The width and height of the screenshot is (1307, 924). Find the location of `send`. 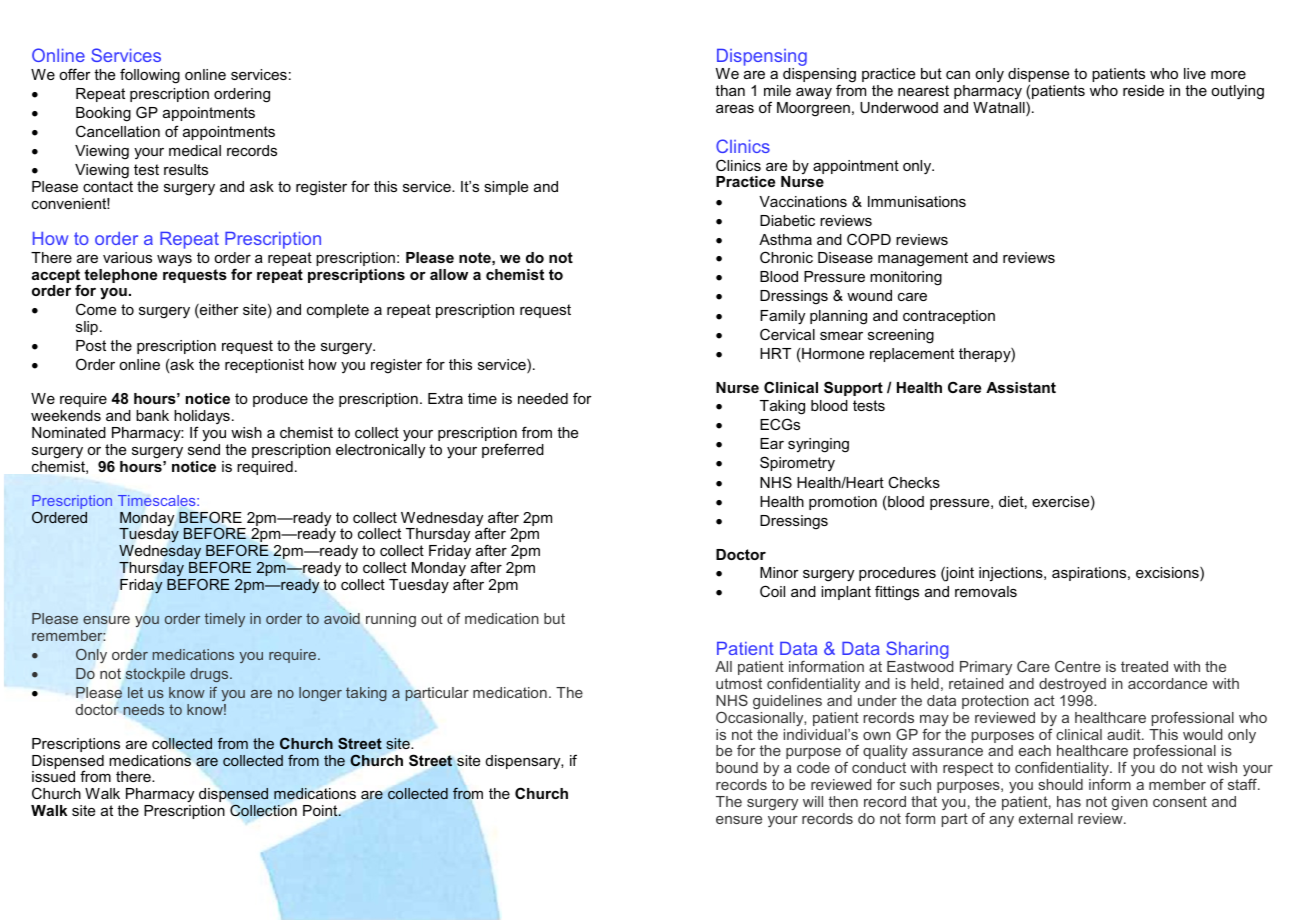

send is located at coordinates (204, 449).
